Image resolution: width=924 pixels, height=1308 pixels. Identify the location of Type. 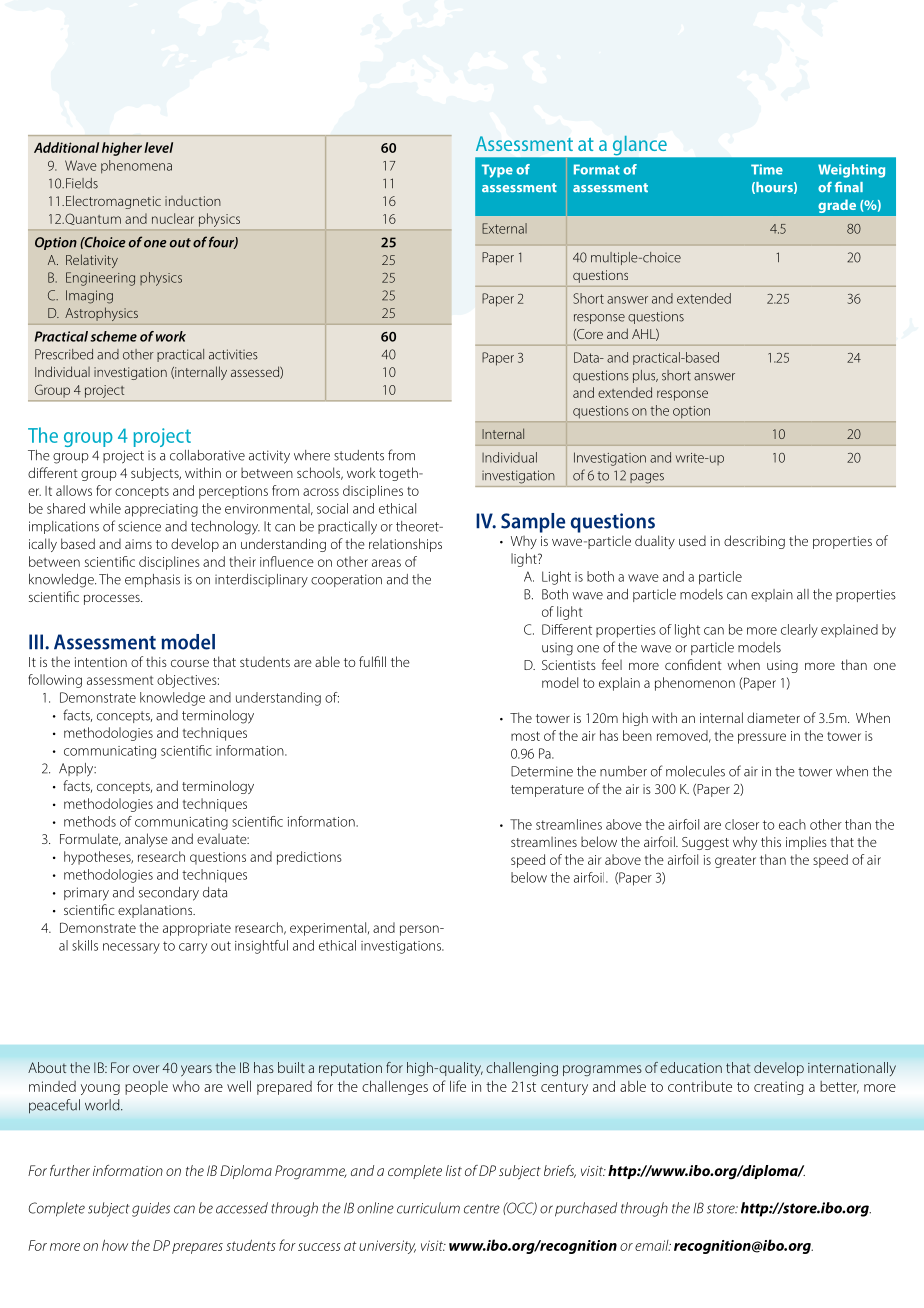
(497, 171).
